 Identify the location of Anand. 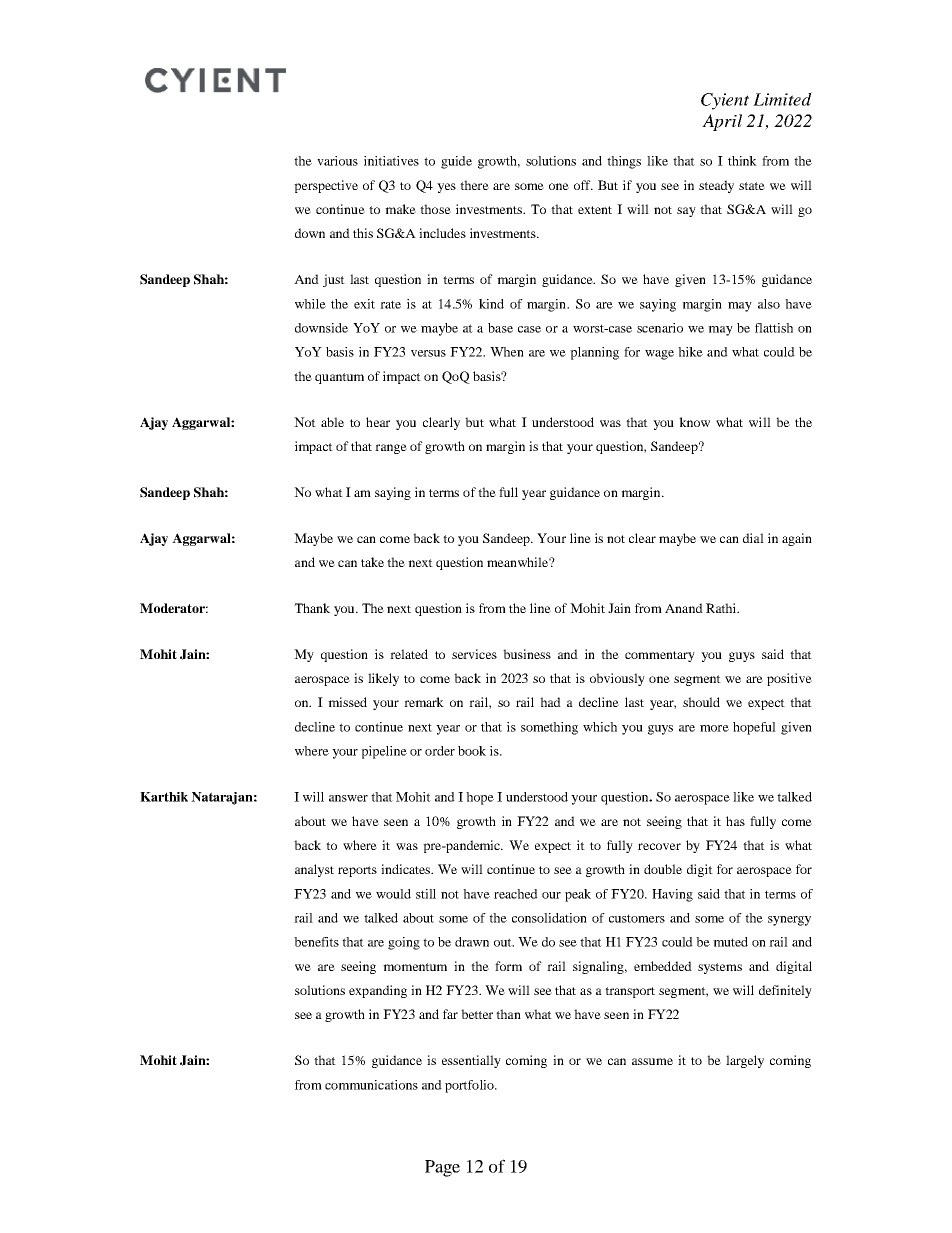
(684, 608).
